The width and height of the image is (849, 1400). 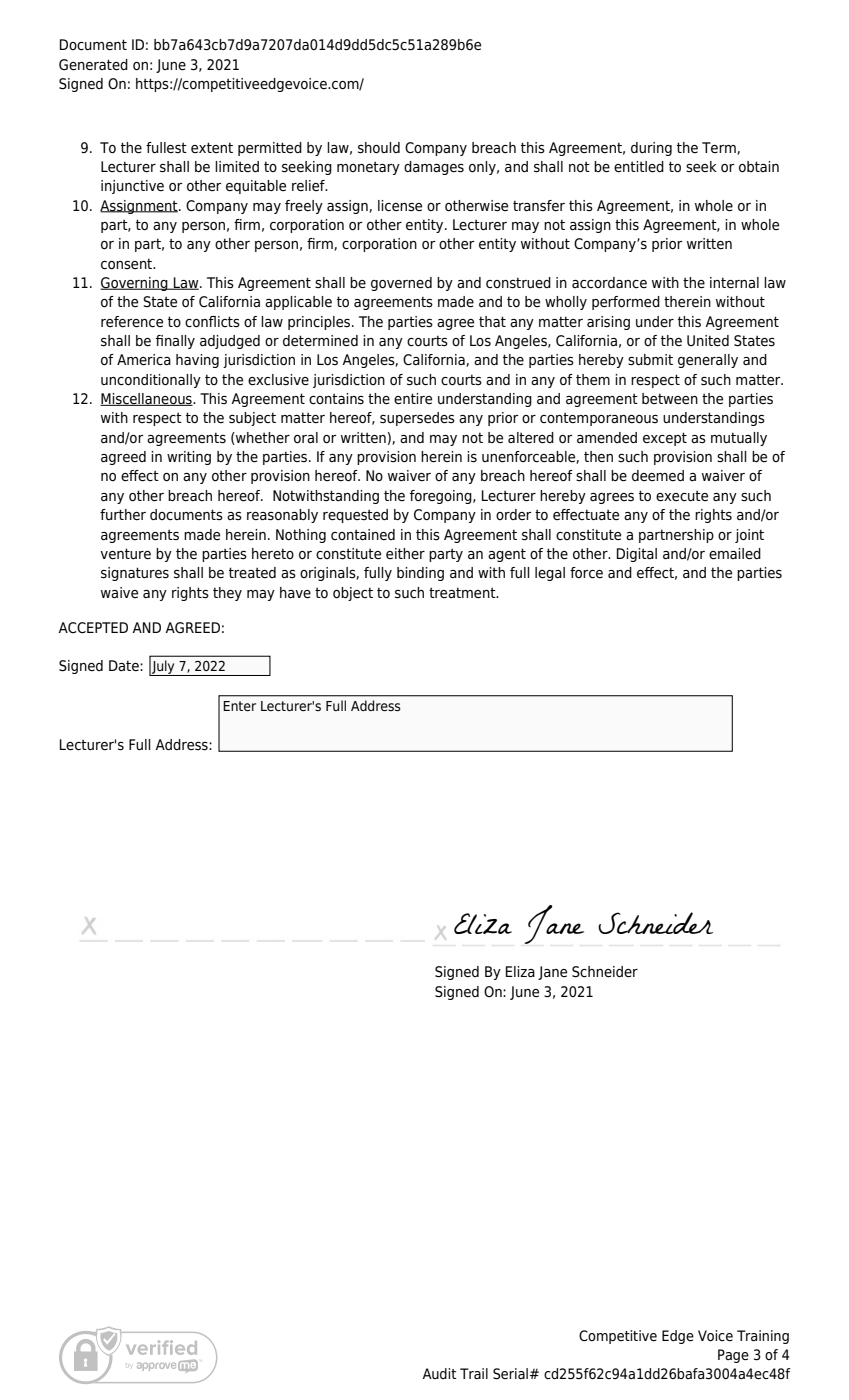 What do you see at coordinates (439, 1373) in the image?
I see `Audit` at bounding box center [439, 1373].
